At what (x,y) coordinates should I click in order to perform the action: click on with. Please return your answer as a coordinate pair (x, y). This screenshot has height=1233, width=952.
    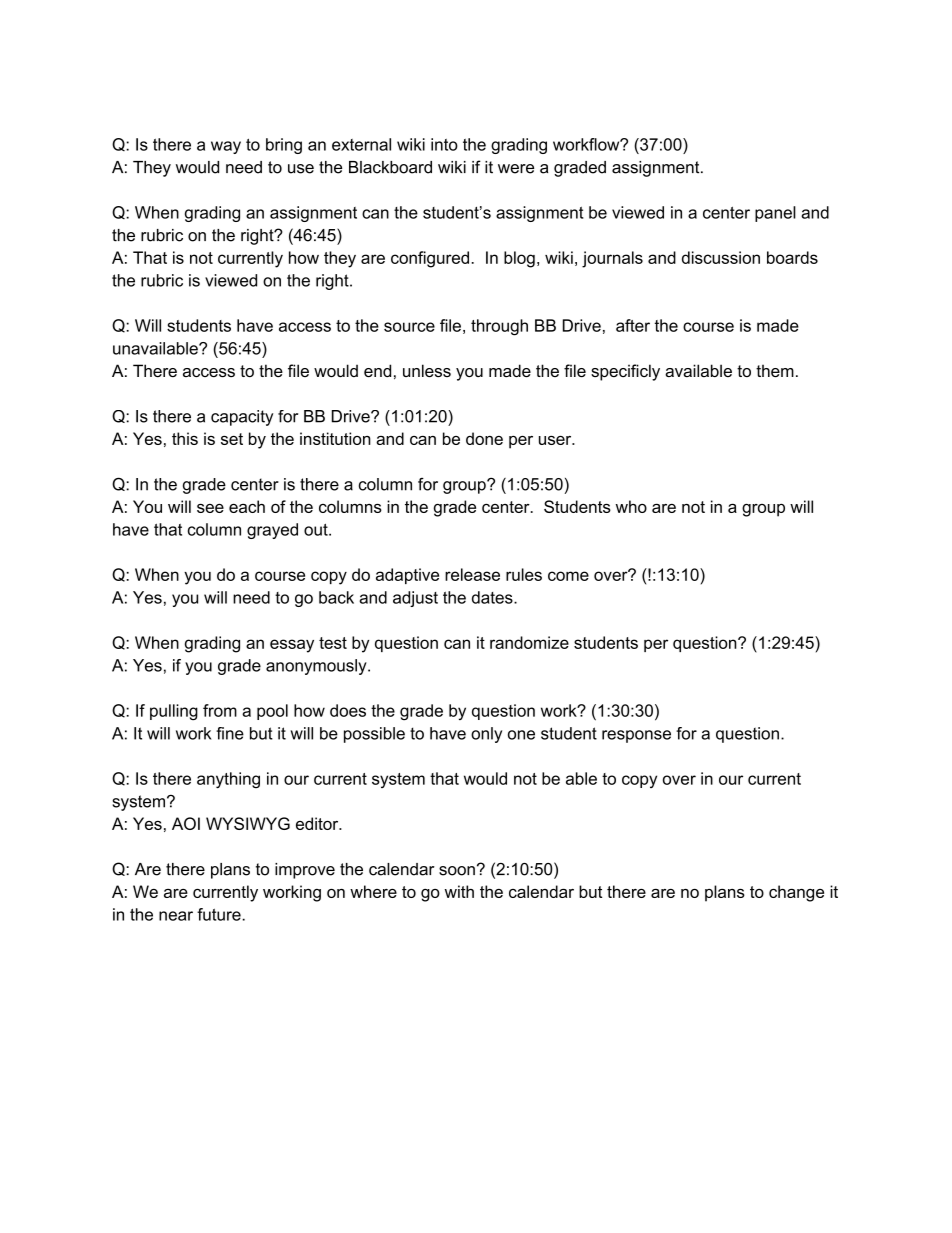
    Looking at the image, I should click on (459, 891).
